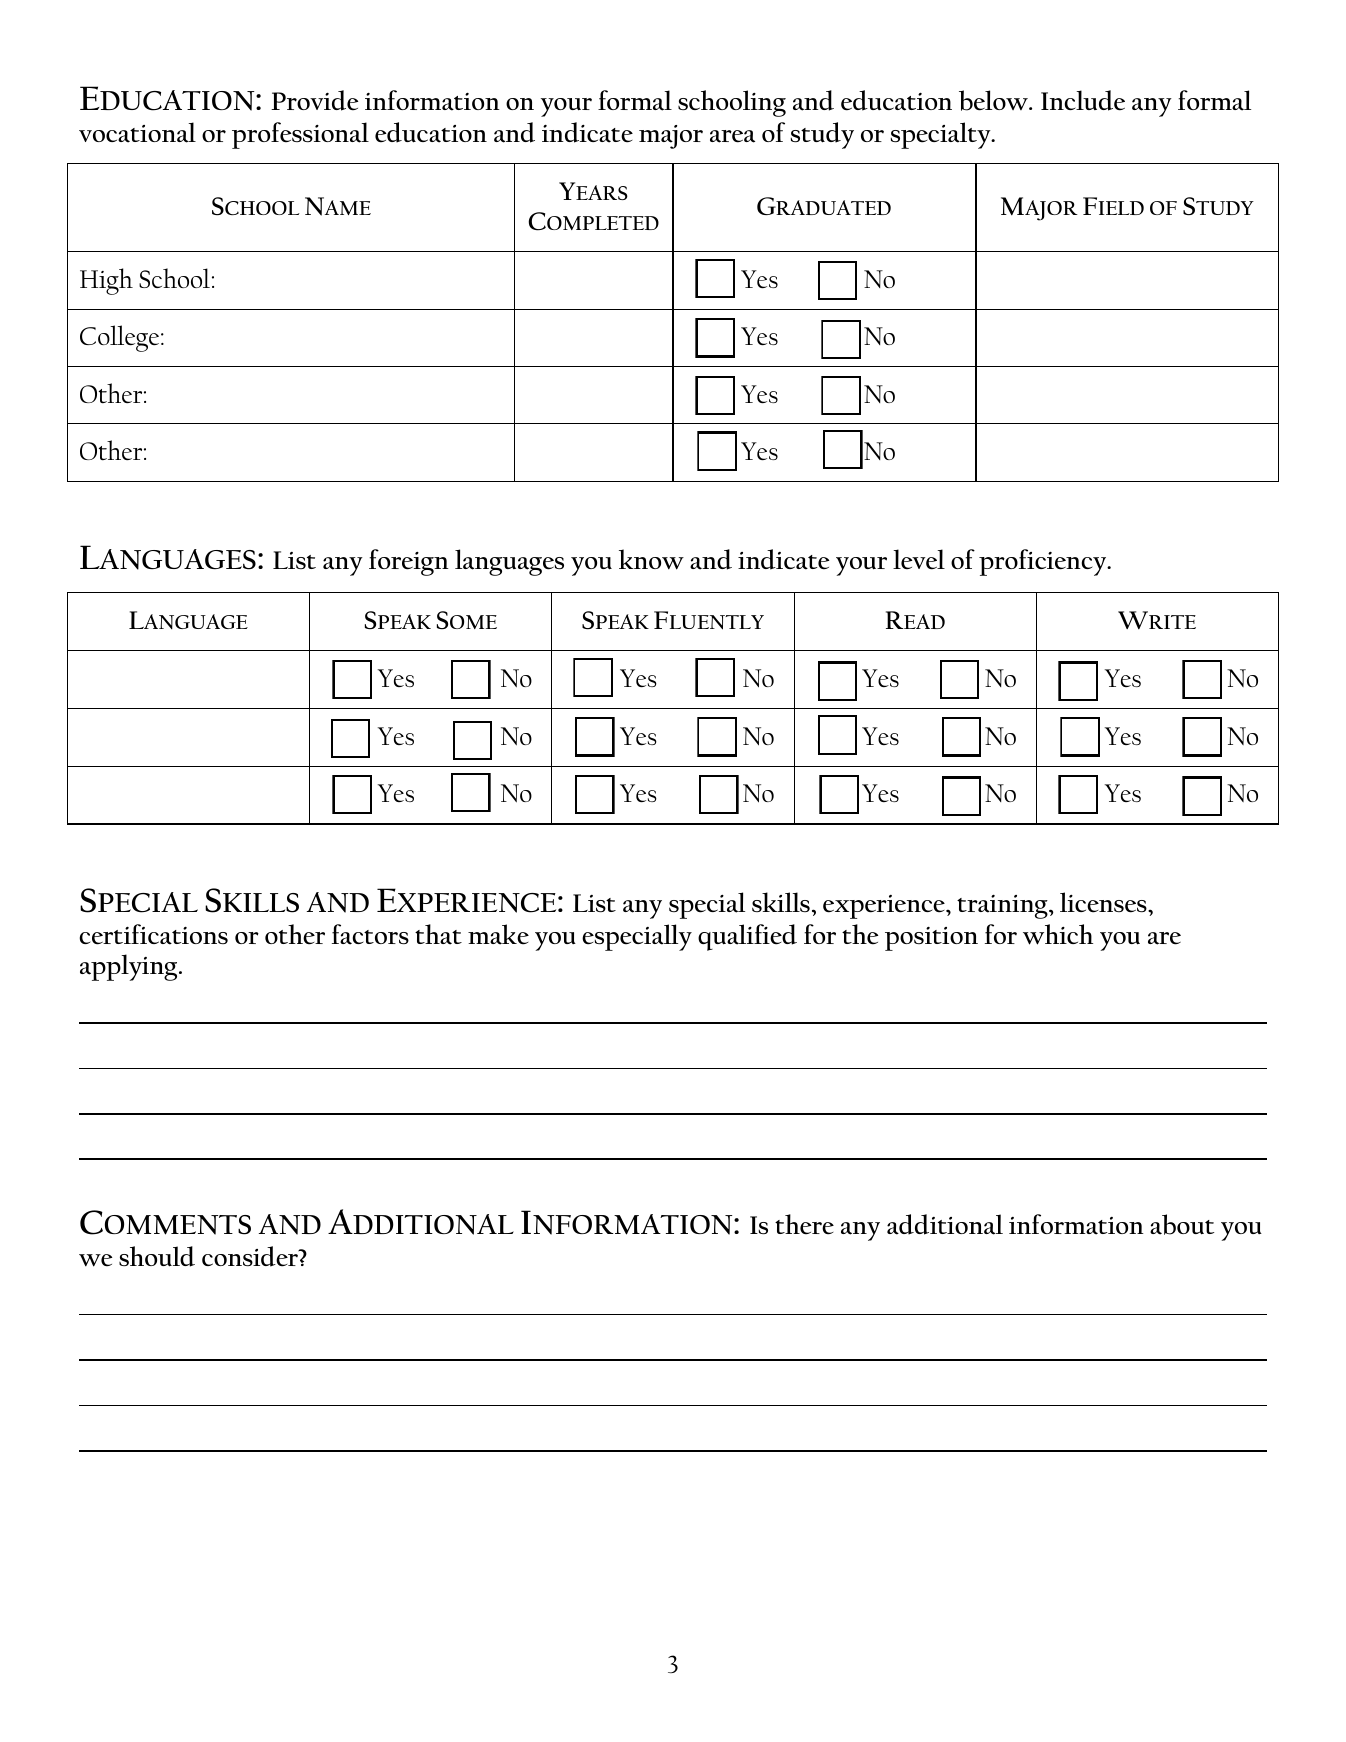 The width and height of the document is (1346, 1742). Describe the element at coordinates (1058, 934) in the document. I see `which` at that location.
